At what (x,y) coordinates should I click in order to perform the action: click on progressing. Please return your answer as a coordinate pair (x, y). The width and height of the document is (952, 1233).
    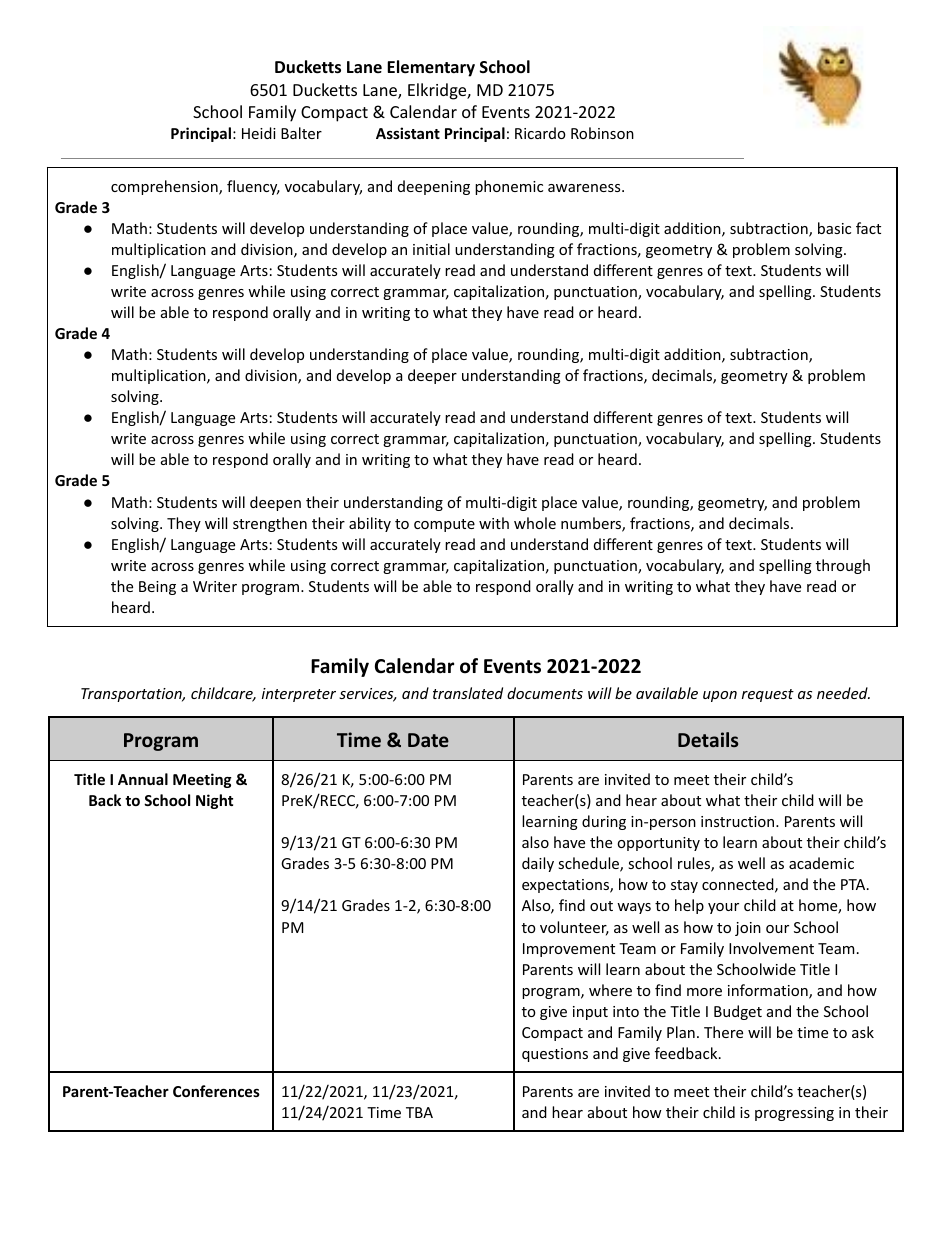
    Looking at the image, I should click on (794, 1114).
